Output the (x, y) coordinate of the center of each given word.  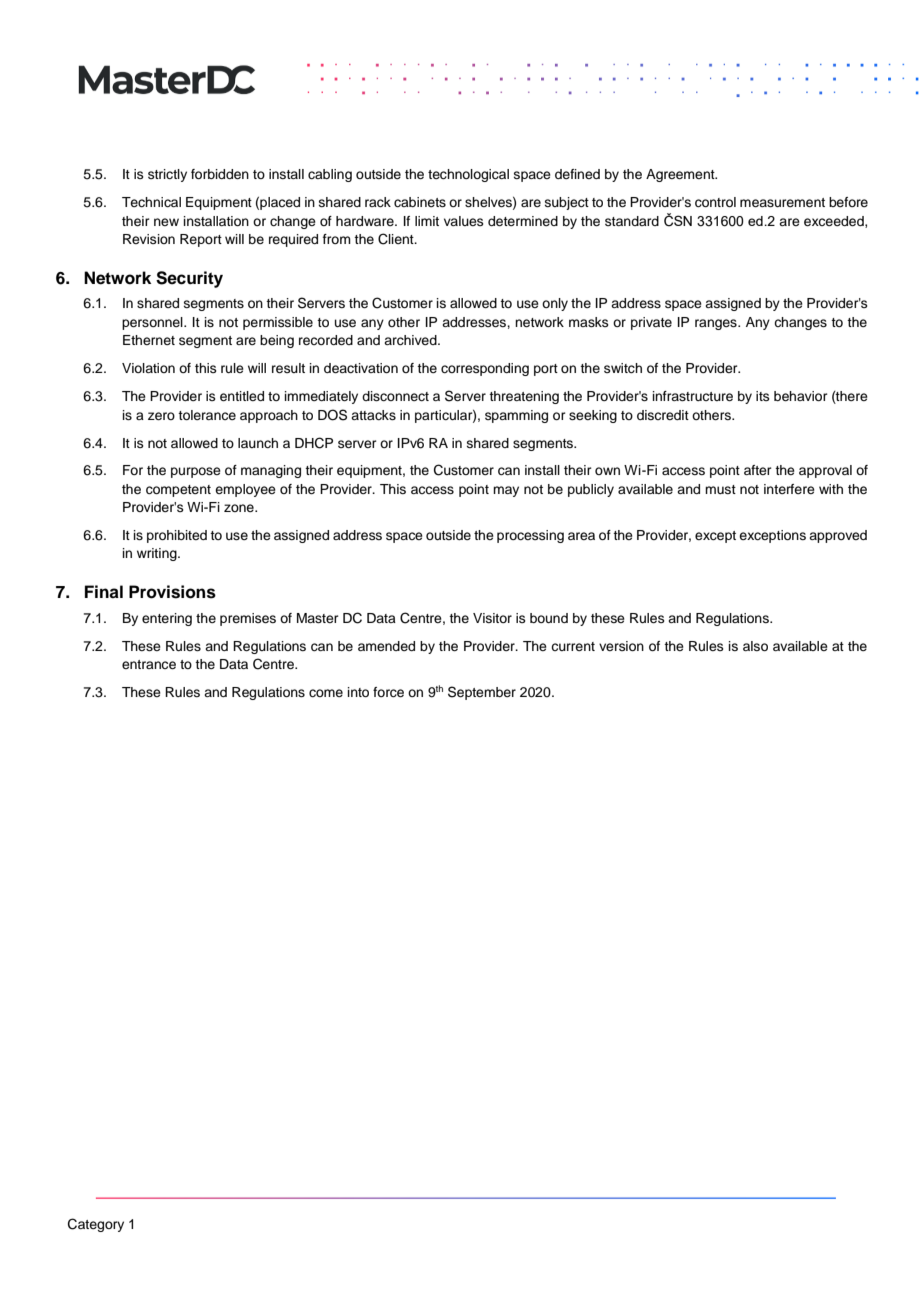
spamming (516, 416)
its (763, 396)
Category (96, 1225)
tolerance (207, 415)
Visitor (492, 618)
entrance (149, 664)
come (326, 693)
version (621, 646)
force (388, 692)
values (464, 221)
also (755, 646)
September (482, 693)
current (573, 646)
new (166, 222)
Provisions (172, 592)
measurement (782, 202)
